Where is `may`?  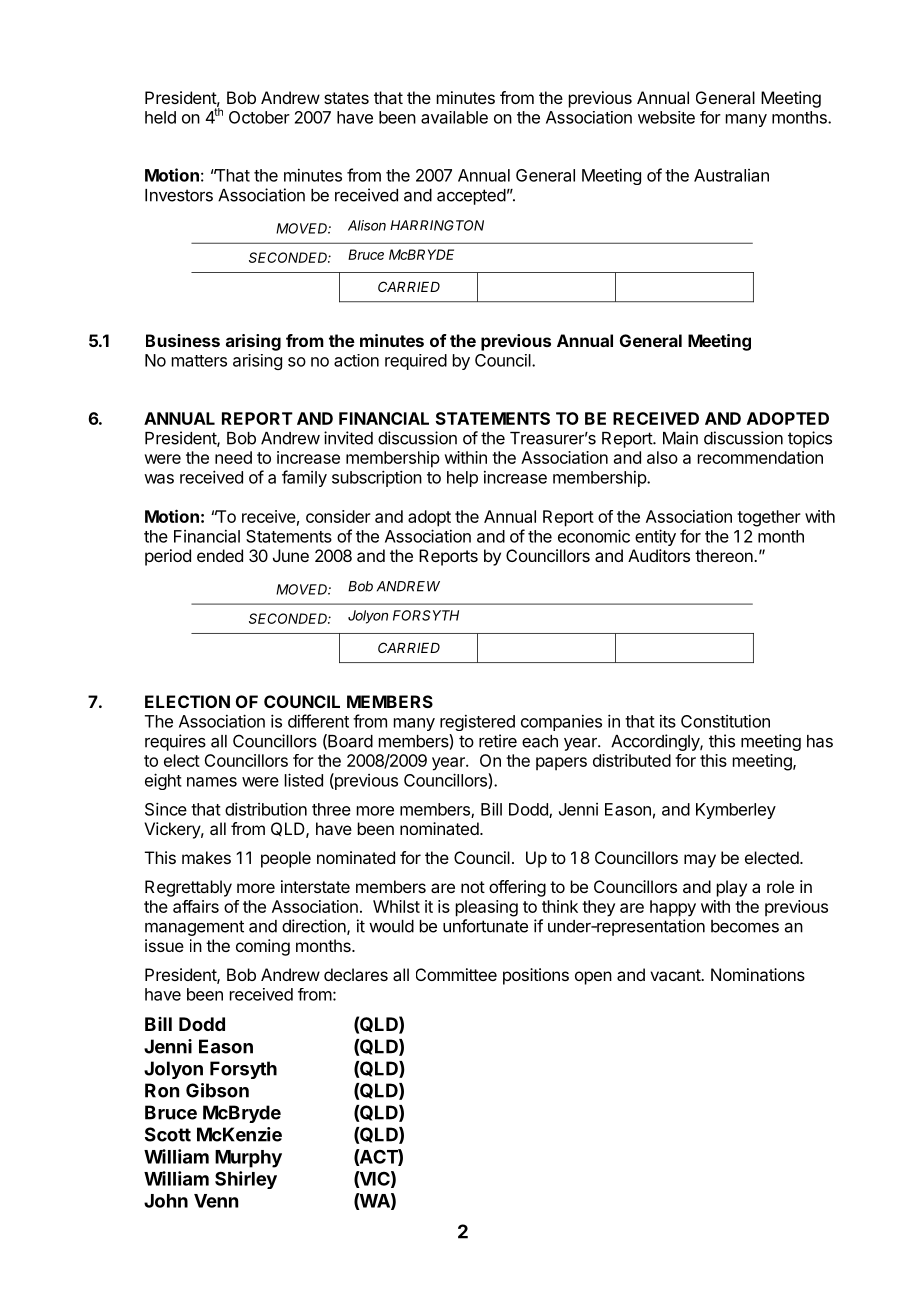 may is located at coordinates (700, 861).
